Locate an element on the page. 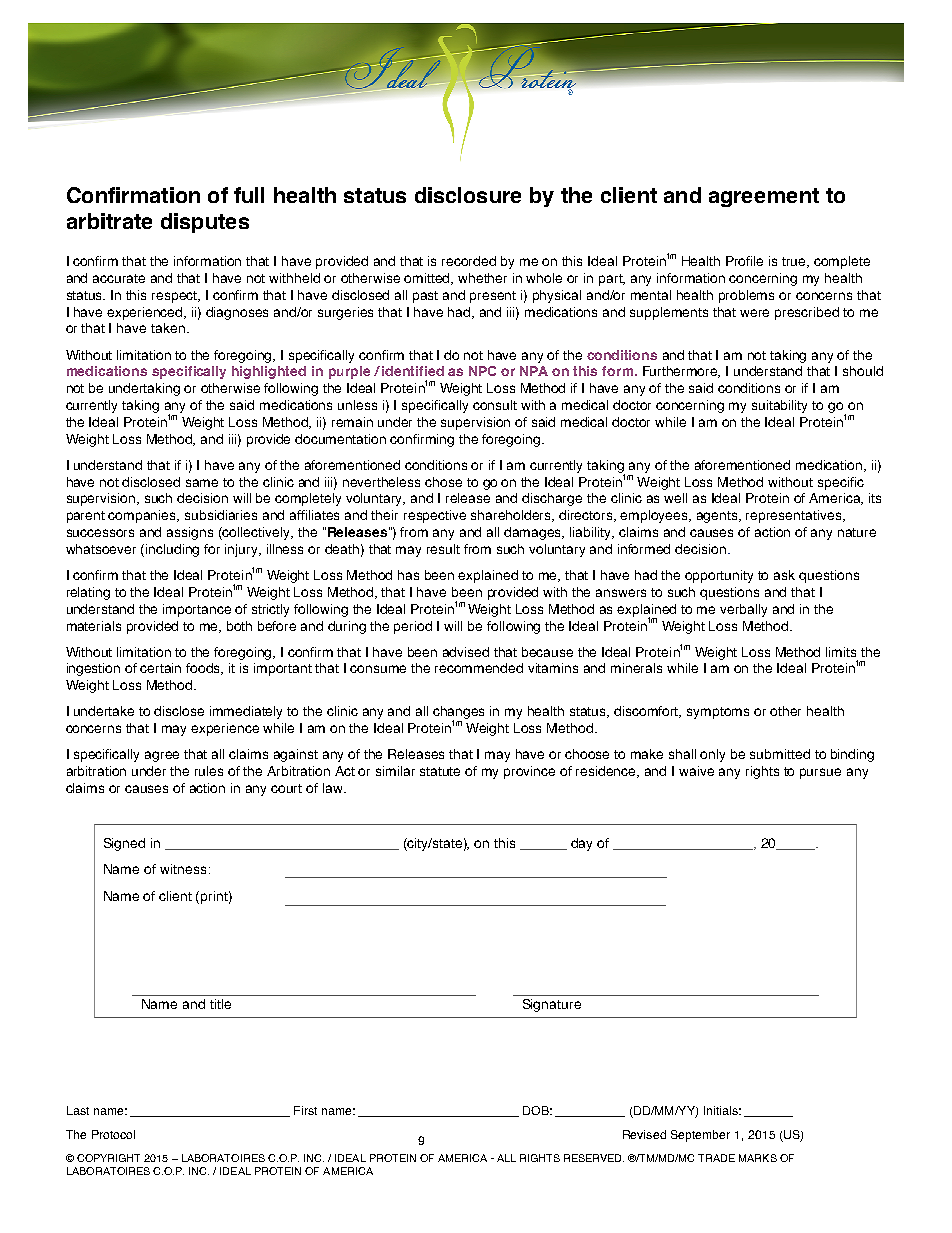 The image size is (952, 1233). certain is located at coordinates (160, 668).
